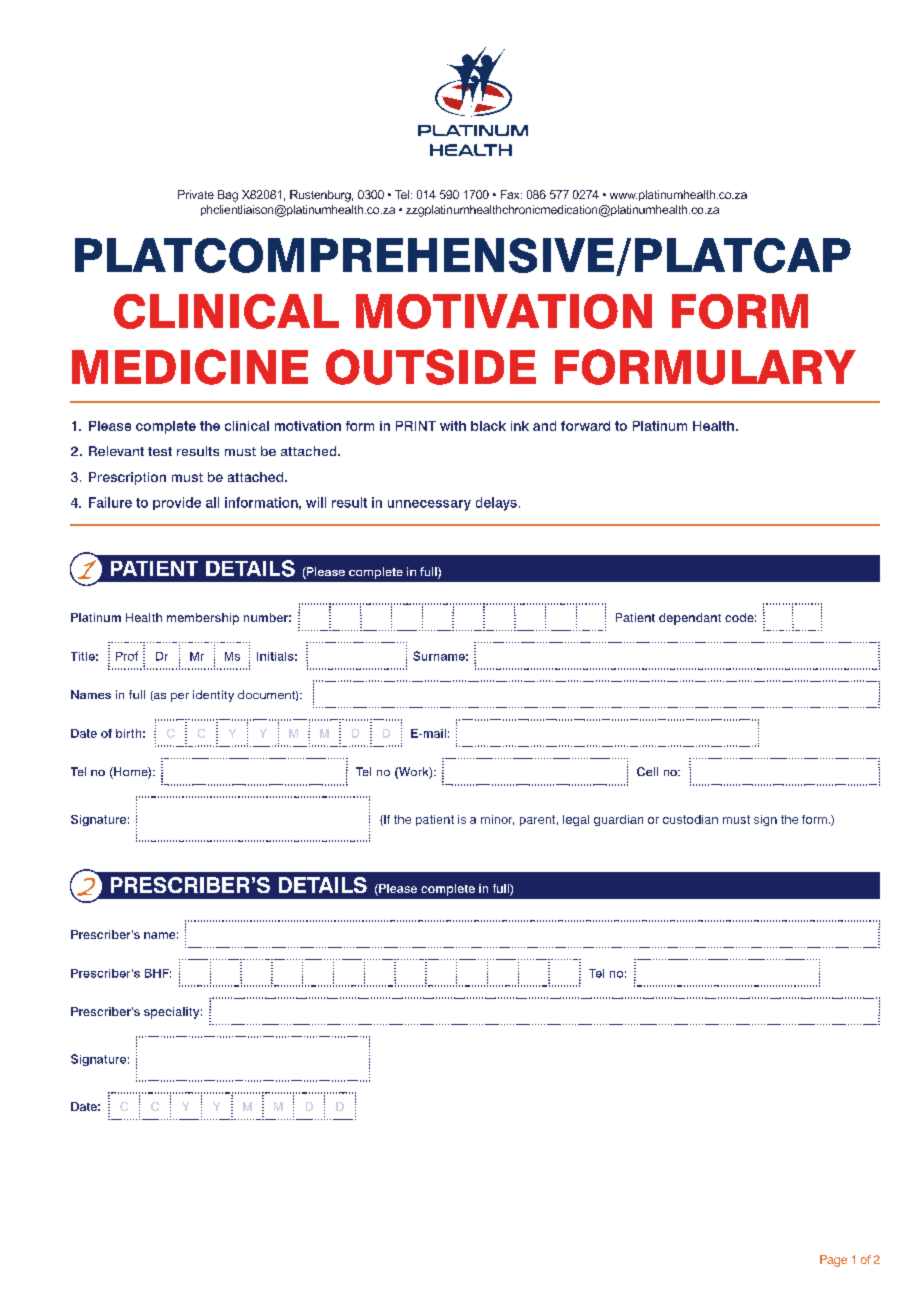  Describe the element at coordinates (127, 656) in the image. I see `Prof` at that location.
